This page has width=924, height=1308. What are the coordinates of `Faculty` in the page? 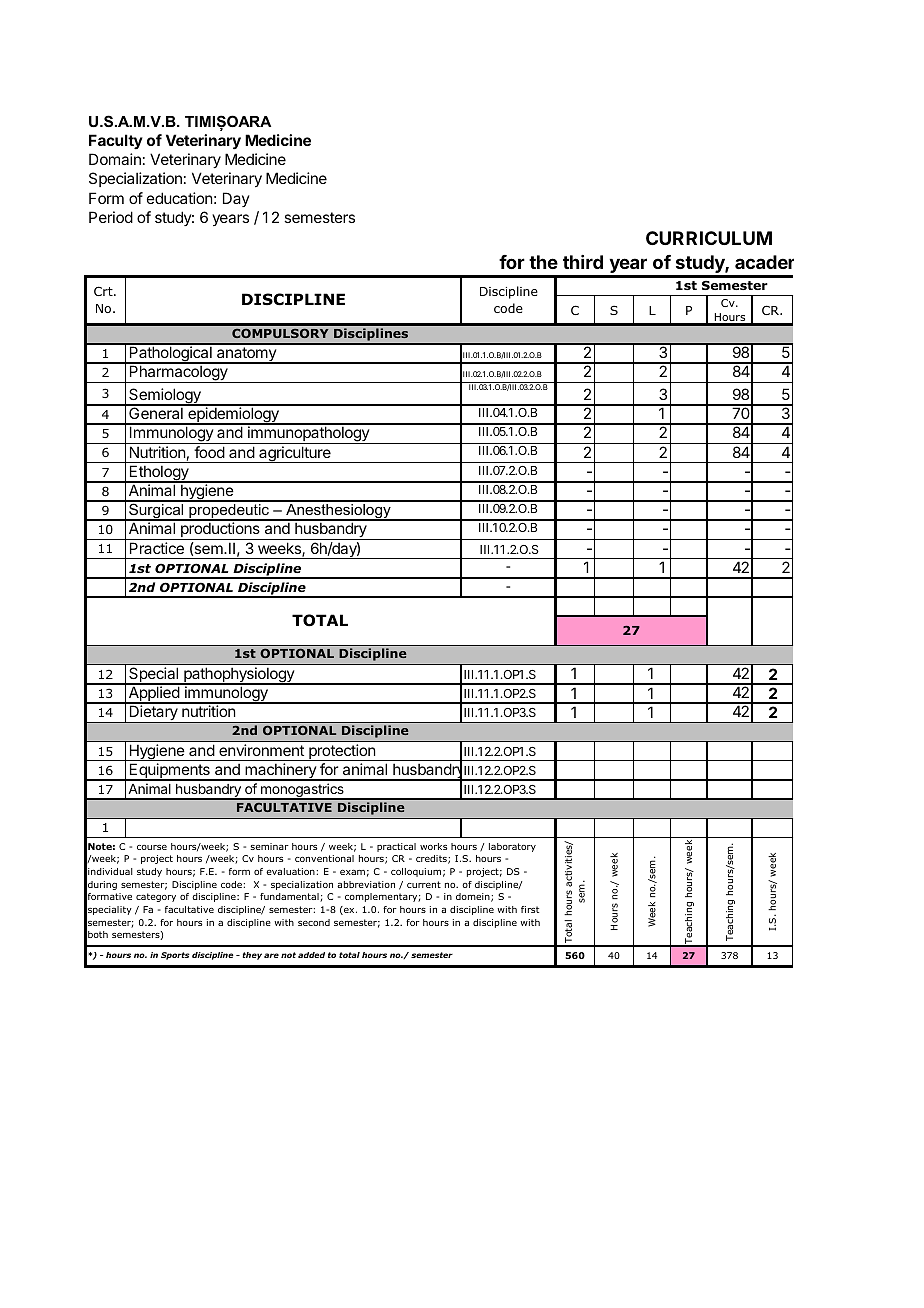 It's located at (116, 141).
